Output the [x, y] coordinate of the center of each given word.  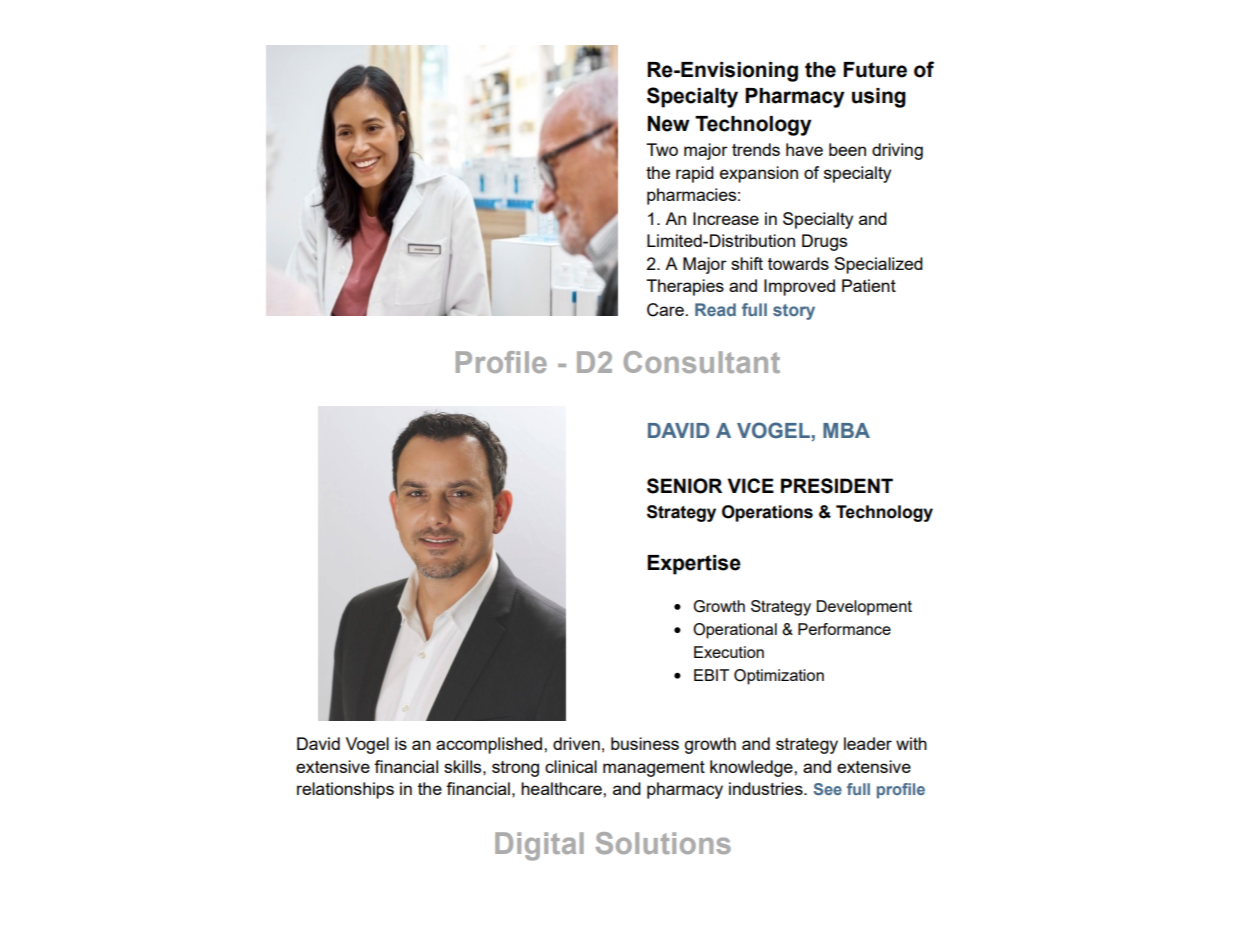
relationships [345, 790]
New [668, 124]
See [828, 789]
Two [662, 149]
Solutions [663, 843]
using [879, 98]
